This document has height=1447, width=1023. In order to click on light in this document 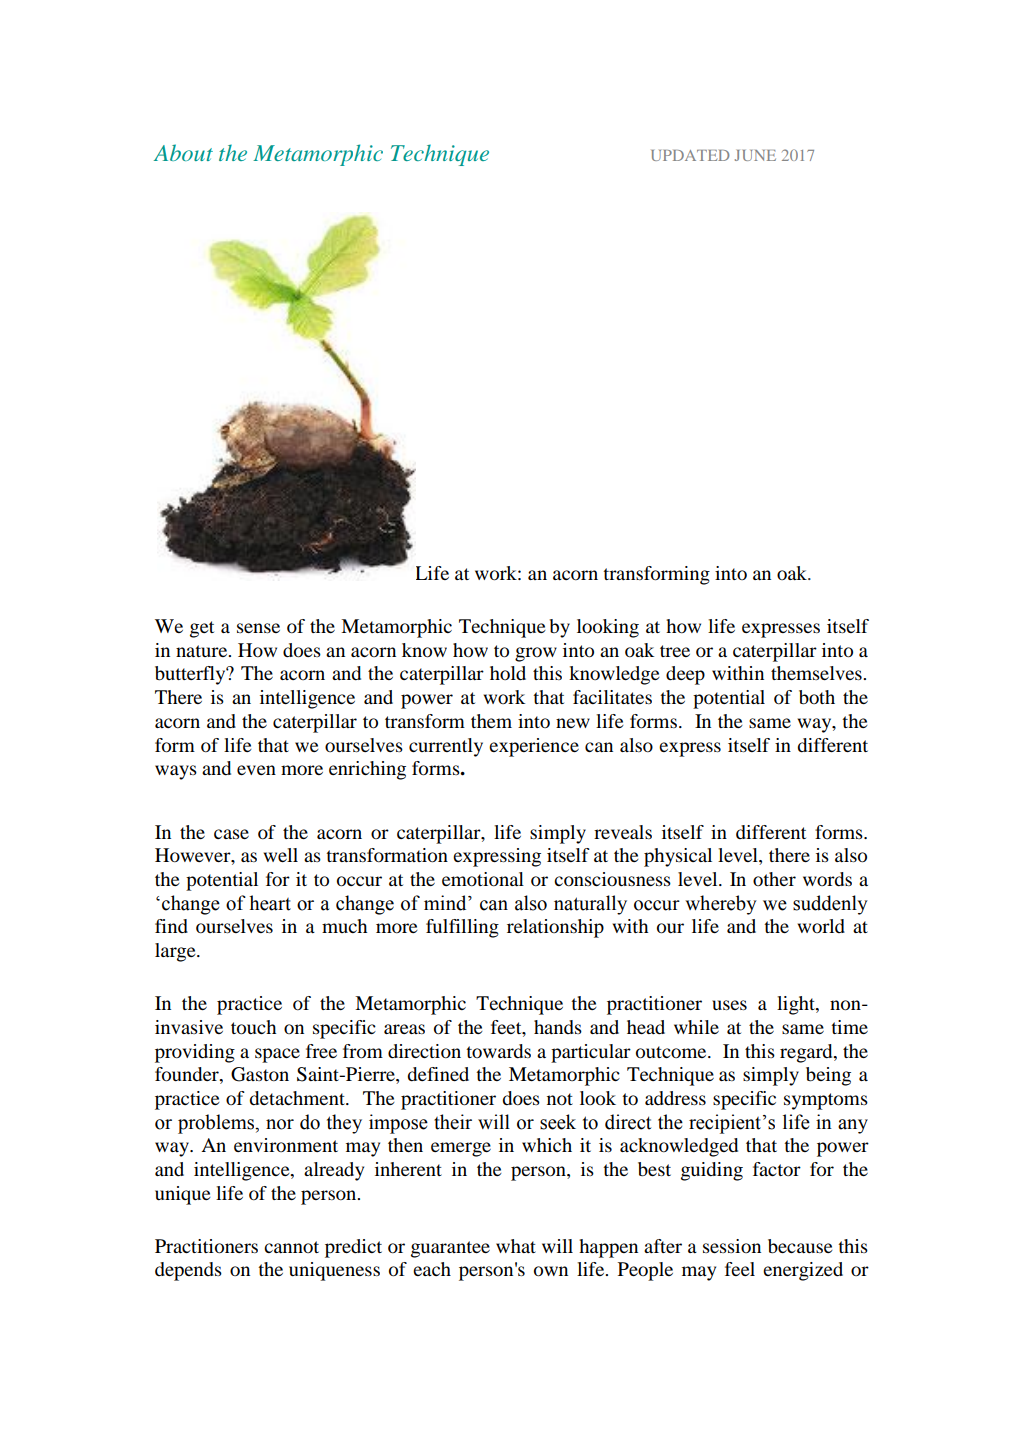, I will do `click(797, 1005)`.
